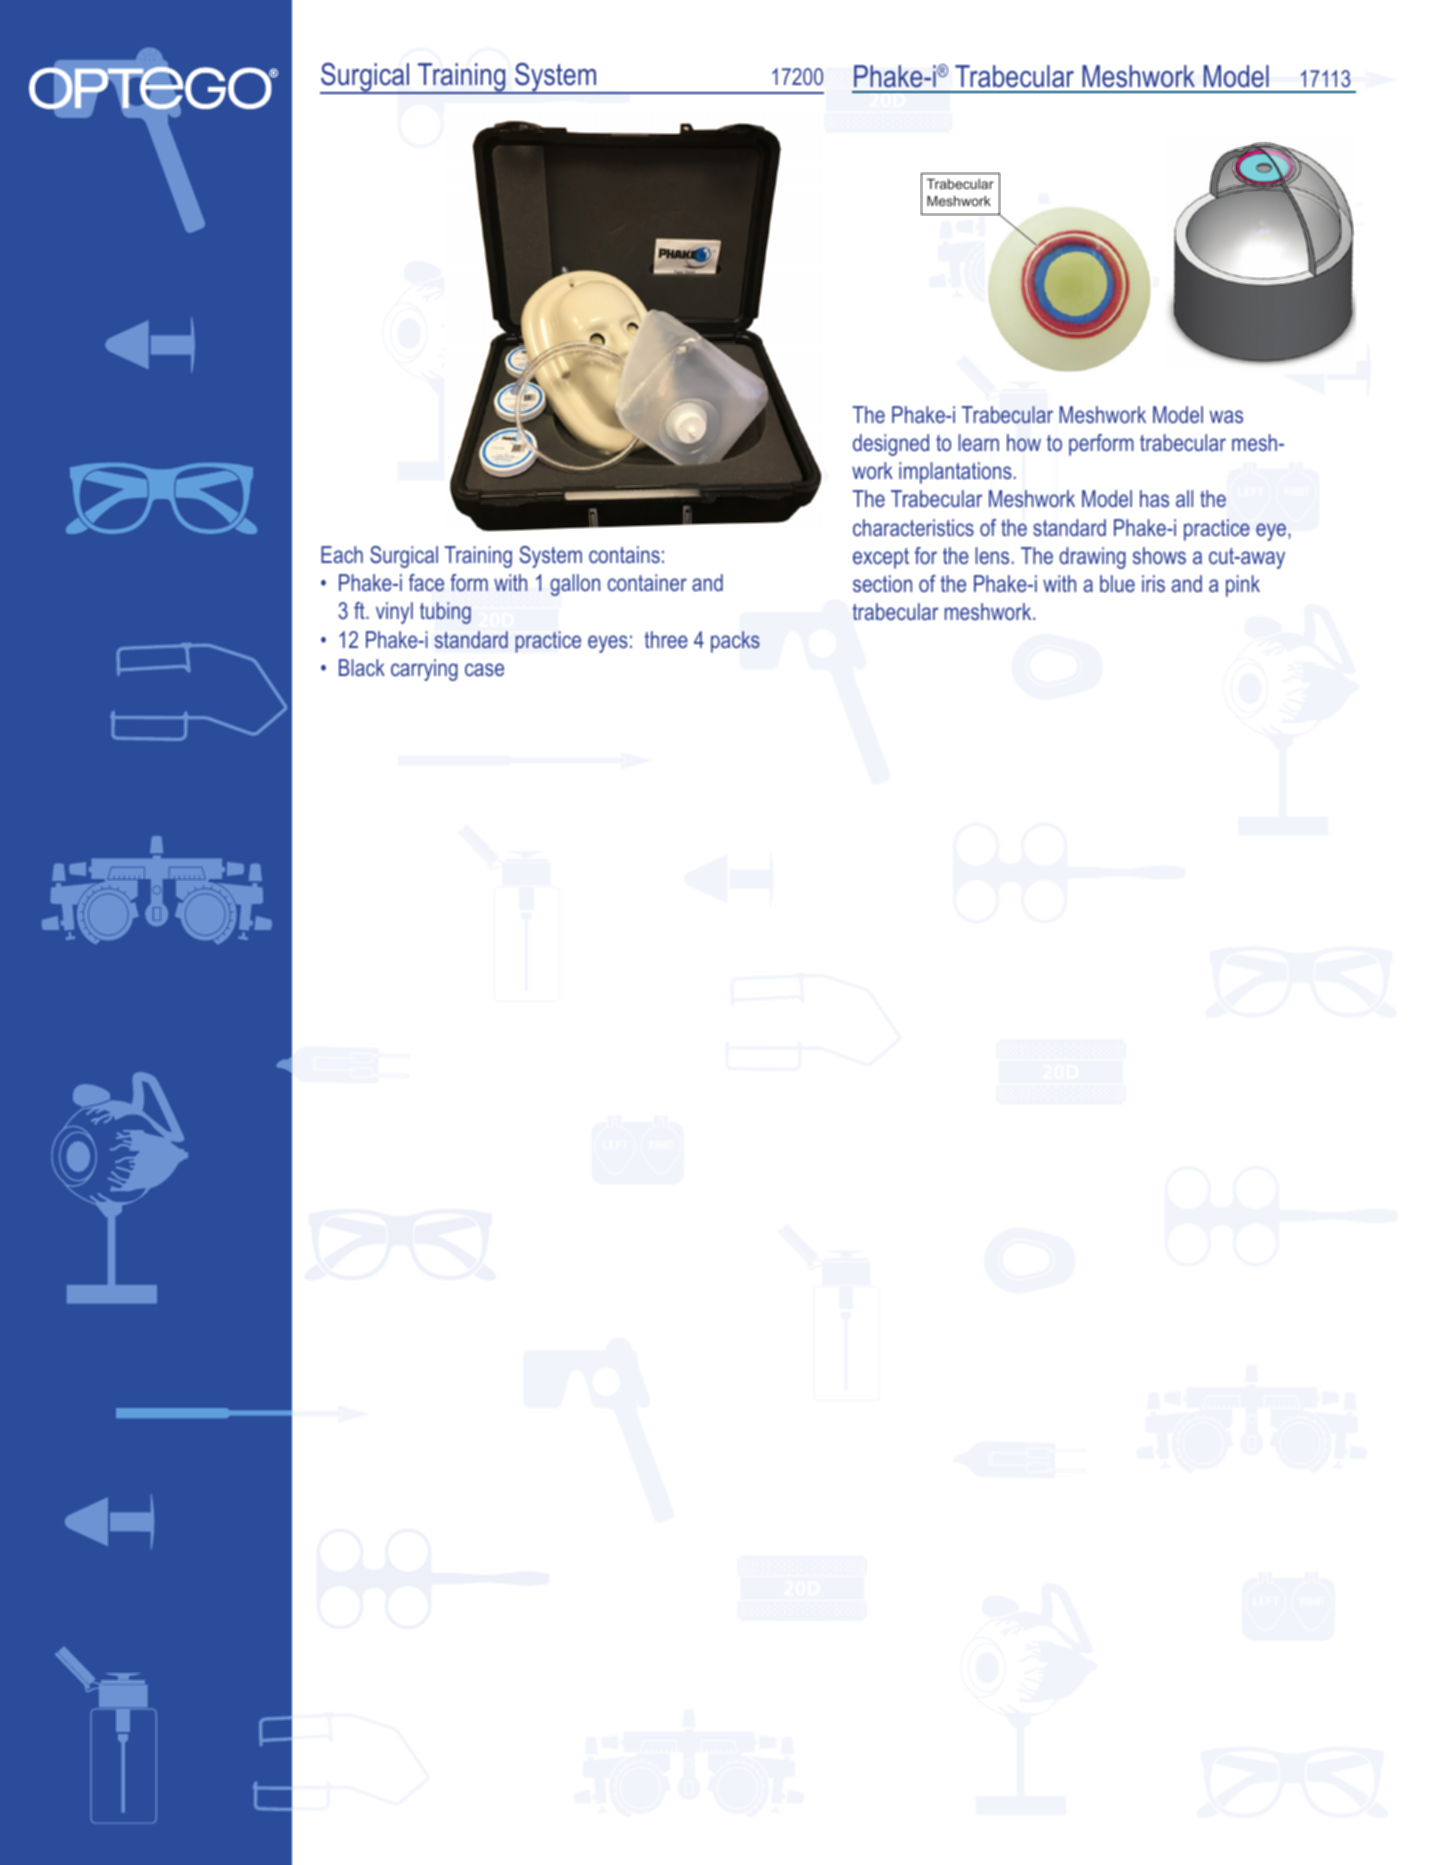 The width and height of the screenshot is (1441, 1865). Describe the element at coordinates (882, 583) in the screenshot. I see `section` at that location.
